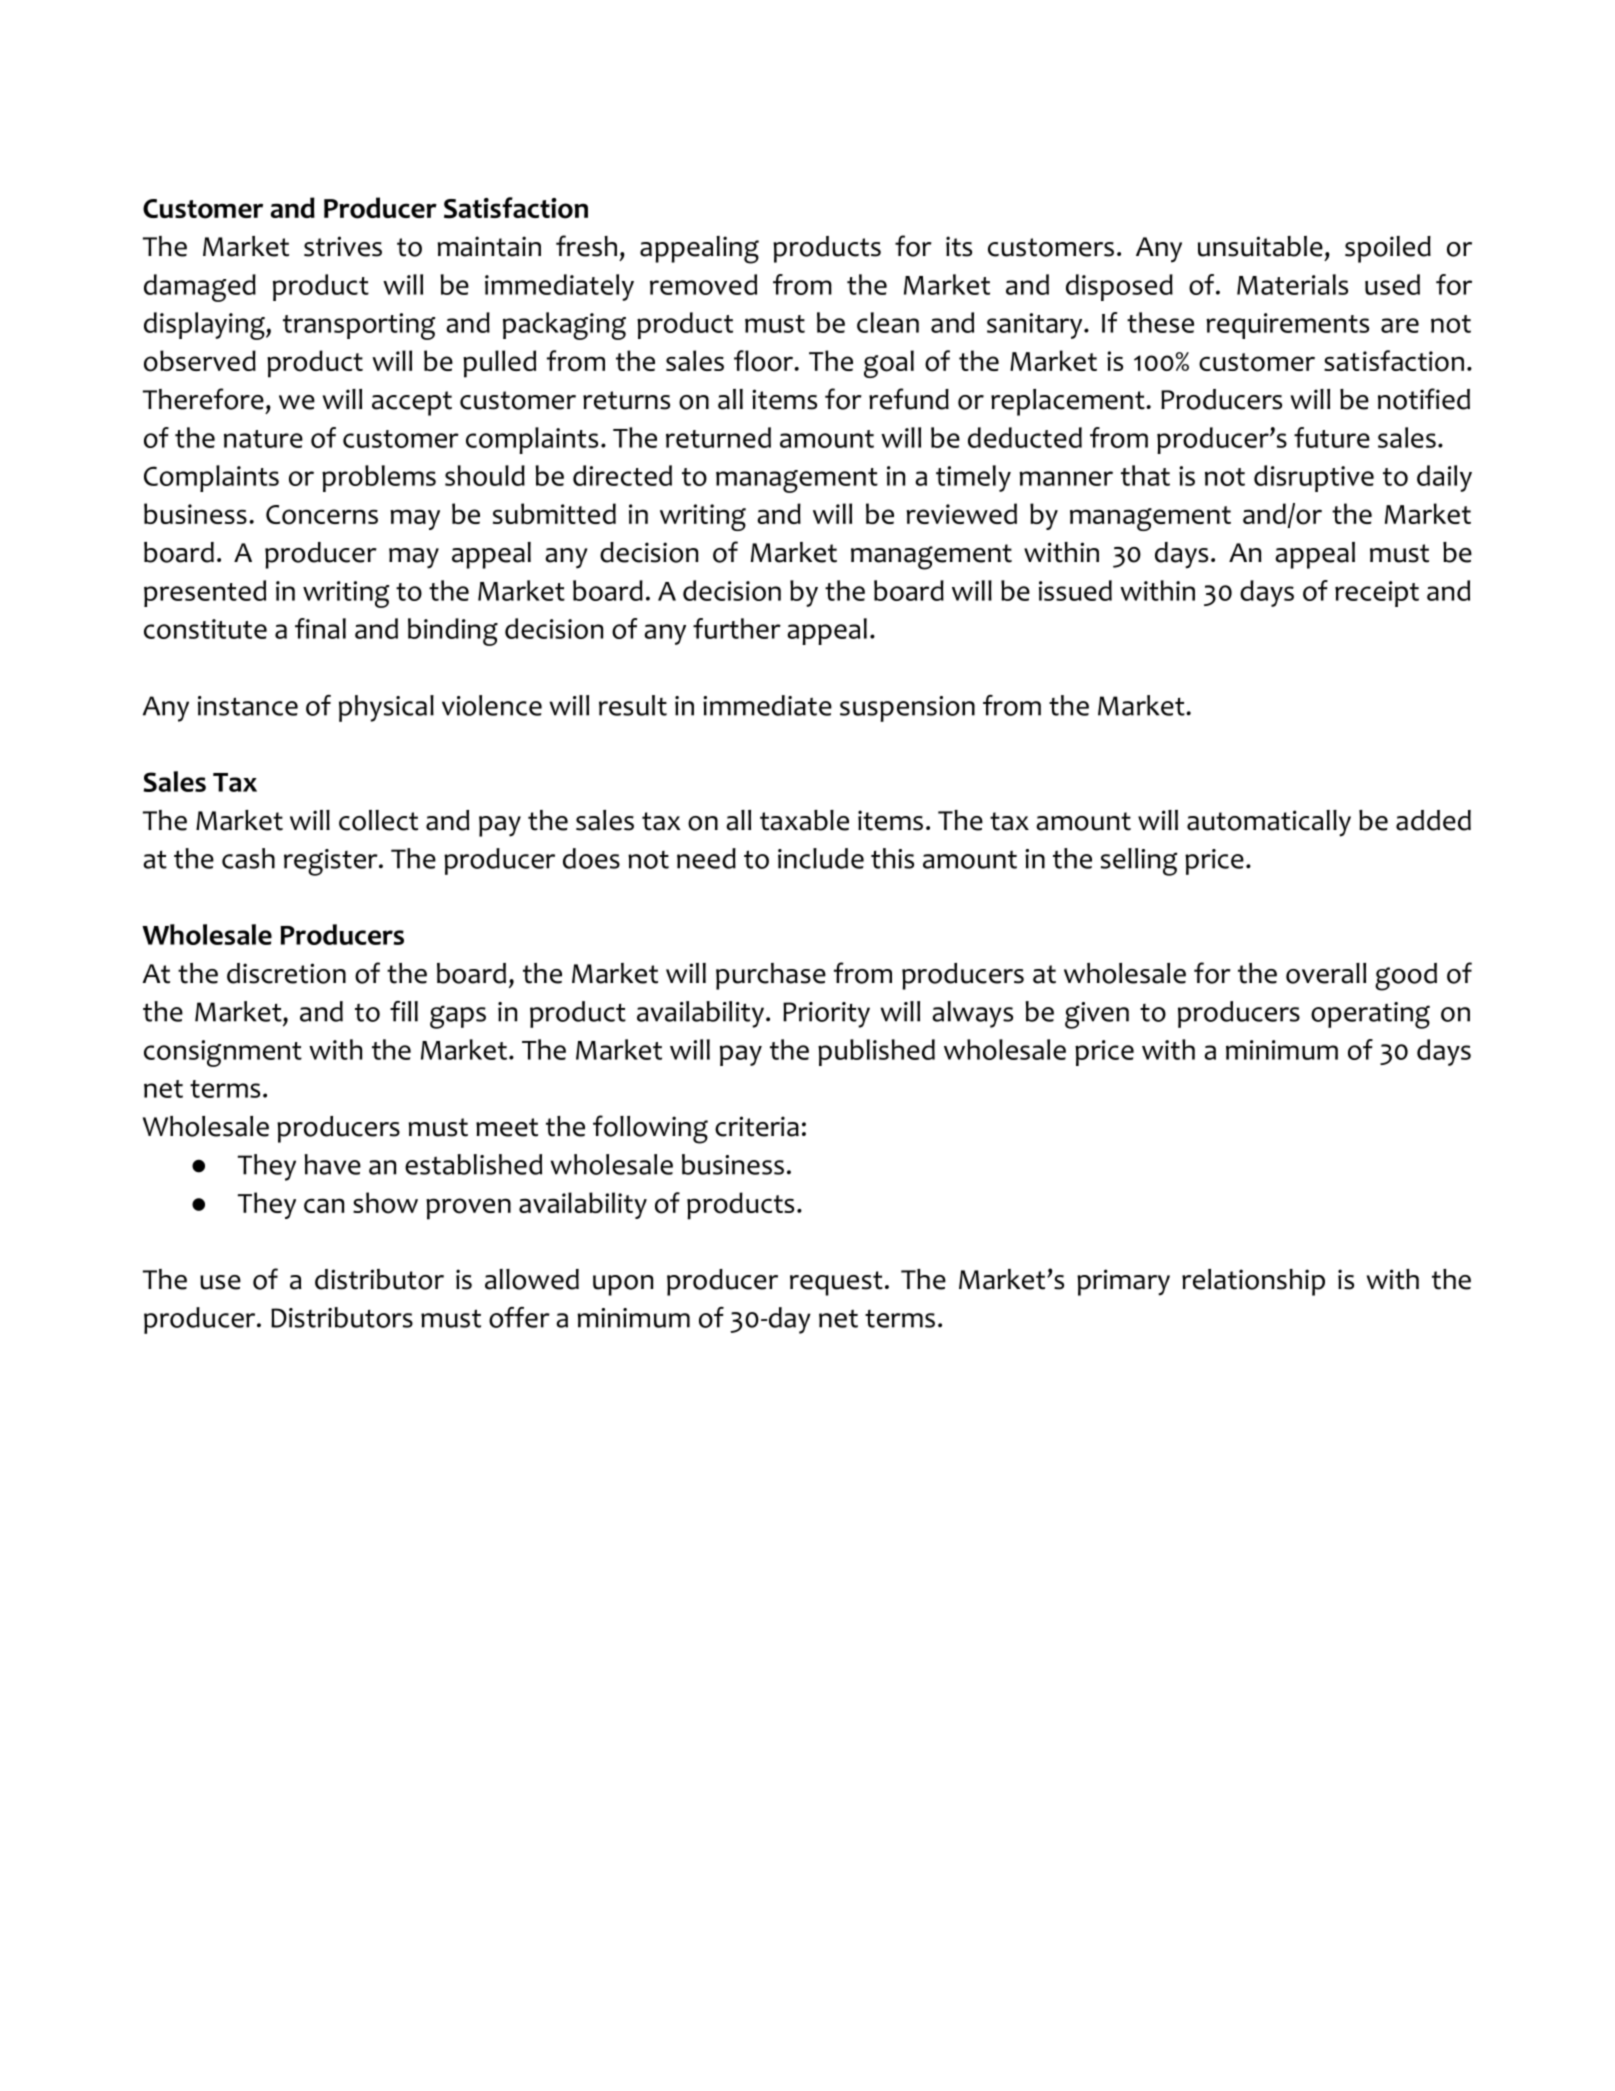 This screenshot has height=2091, width=1615. I want to click on removed, so click(703, 284).
